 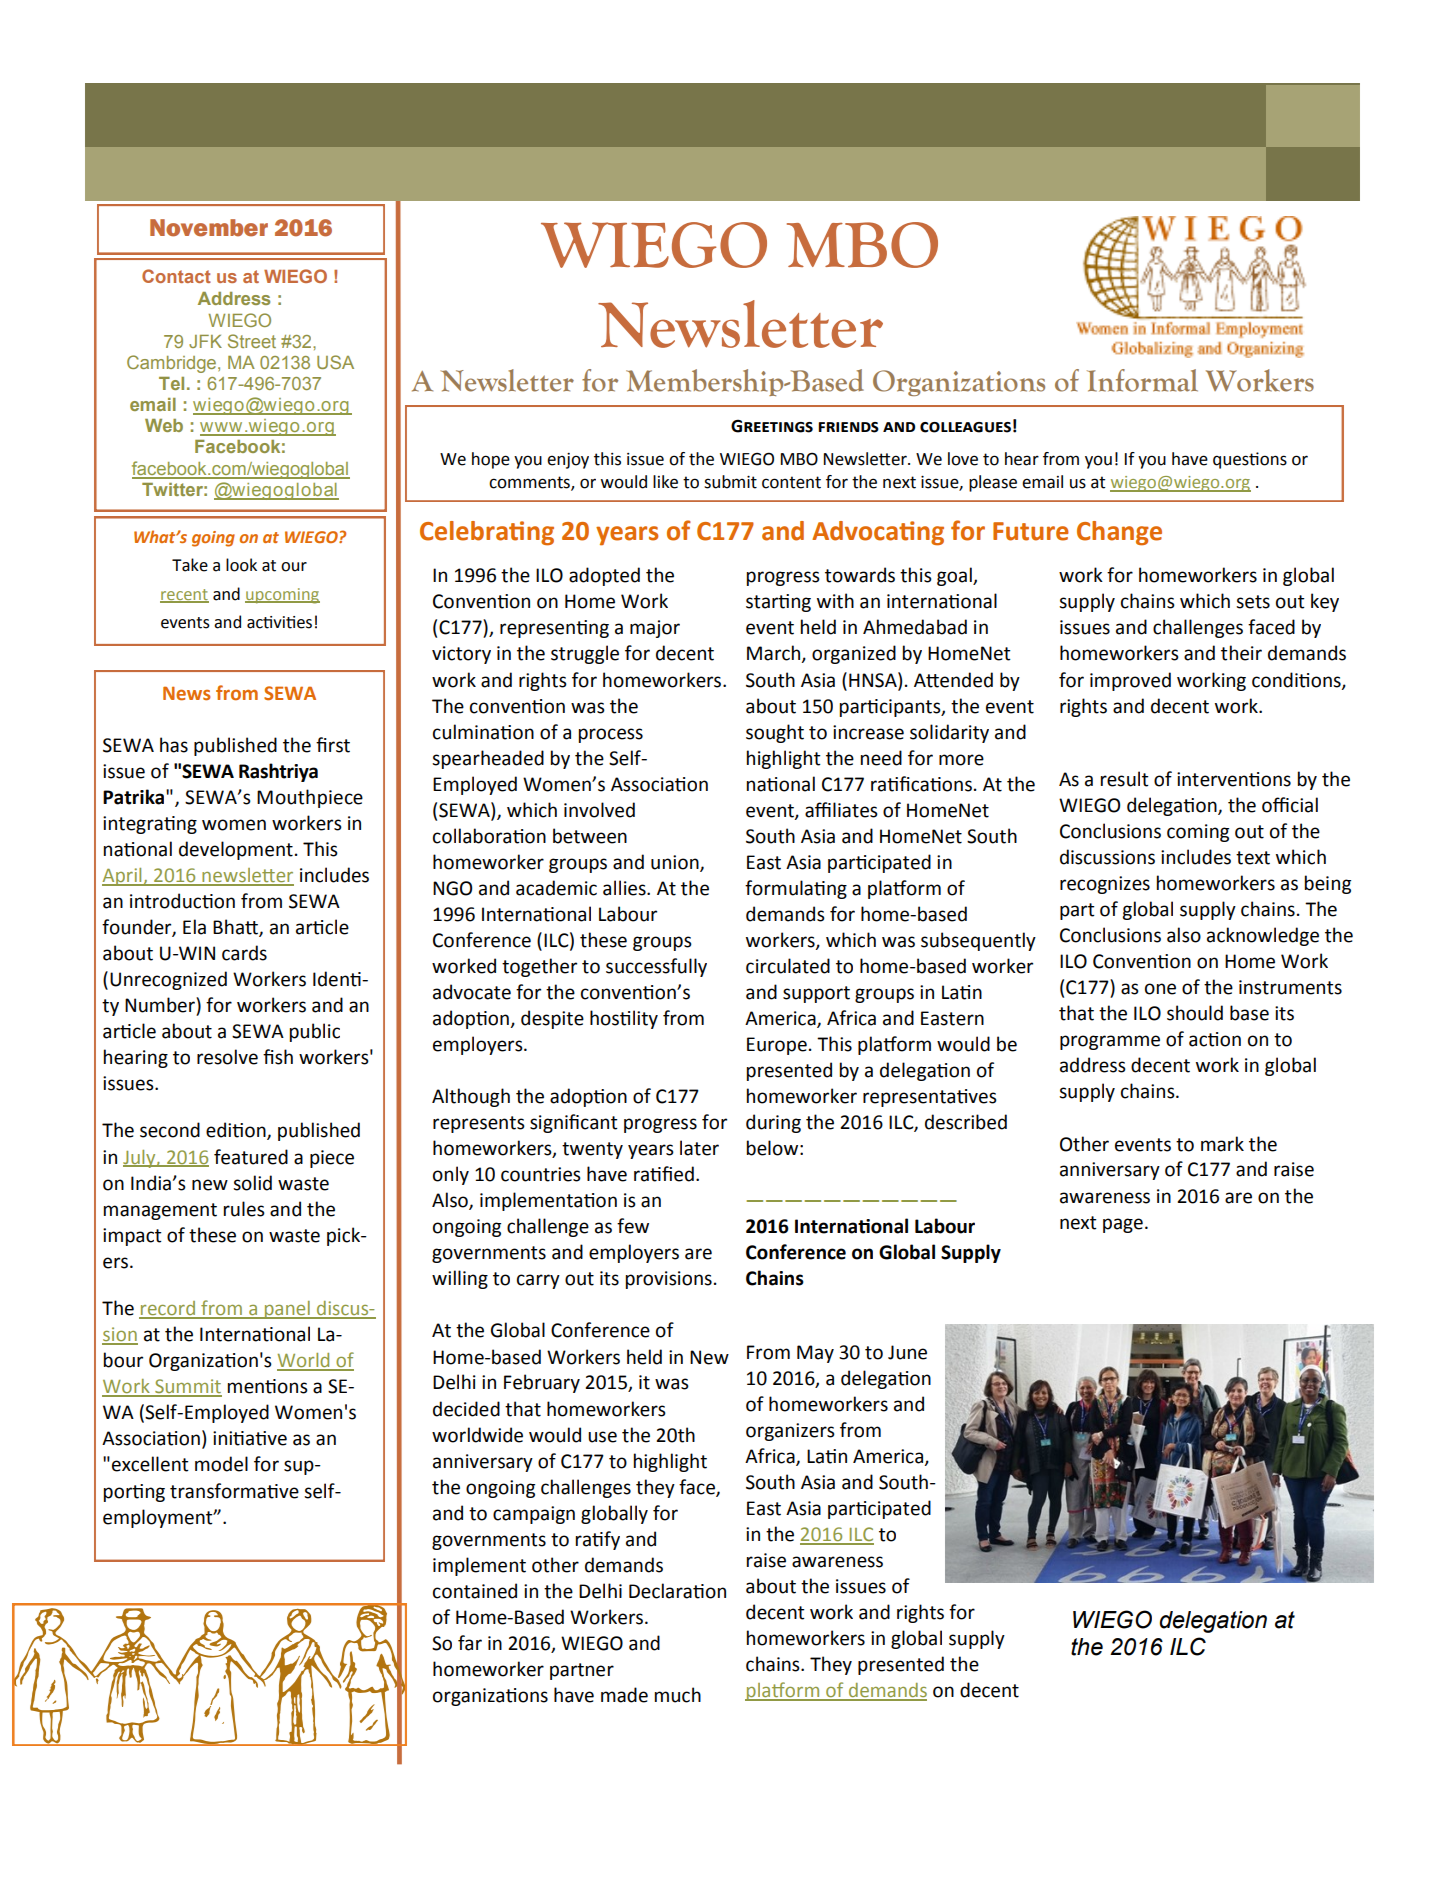 What do you see at coordinates (470, 1643) in the page?
I see `far` at bounding box center [470, 1643].
